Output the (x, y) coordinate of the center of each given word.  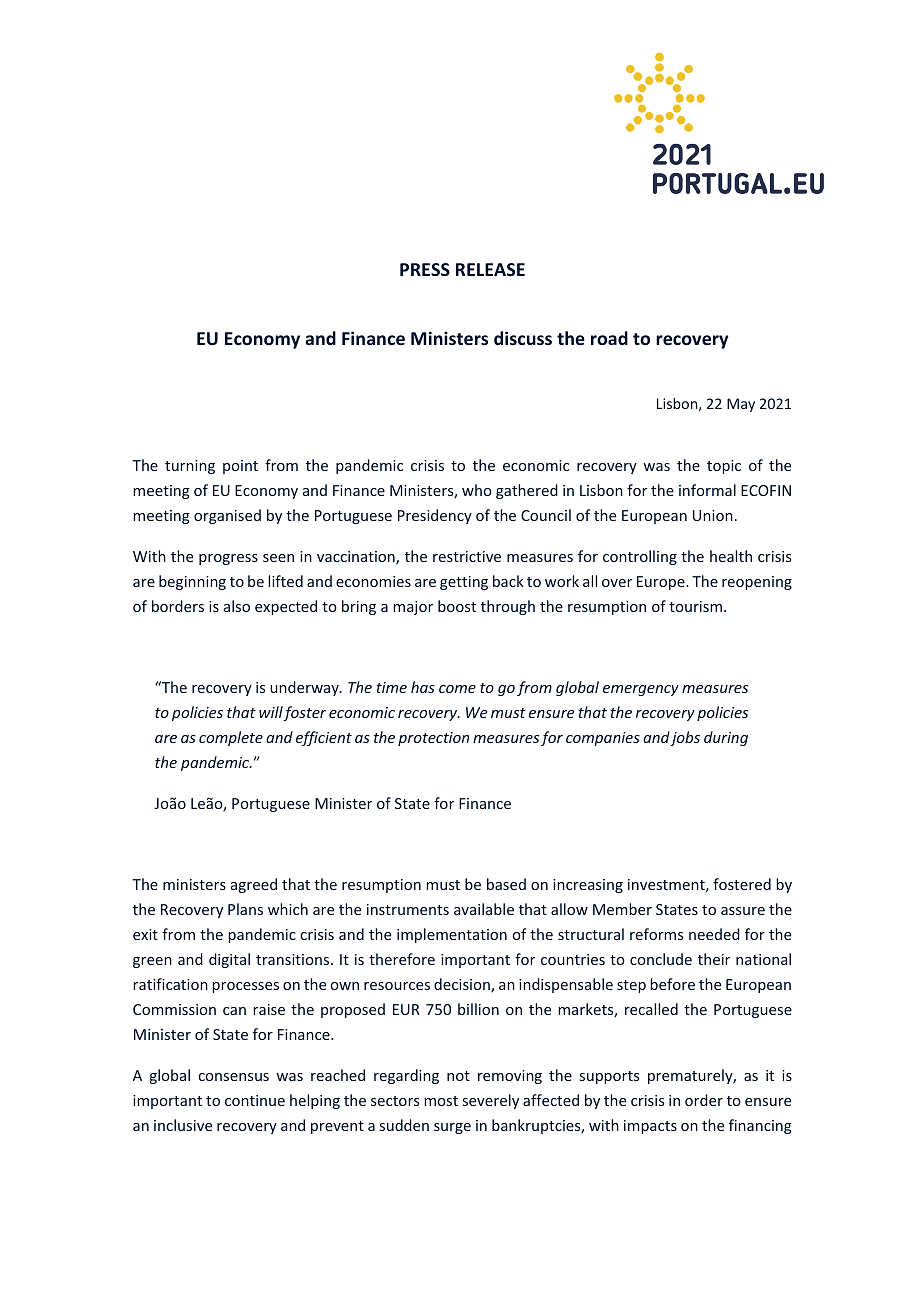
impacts (650, 1127)
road (609, 338)
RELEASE (490, 269)
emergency (641, 690)
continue (255, 1100)
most (441, 1101)
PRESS (425, 269)
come (457, 689)
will (271, 713)
